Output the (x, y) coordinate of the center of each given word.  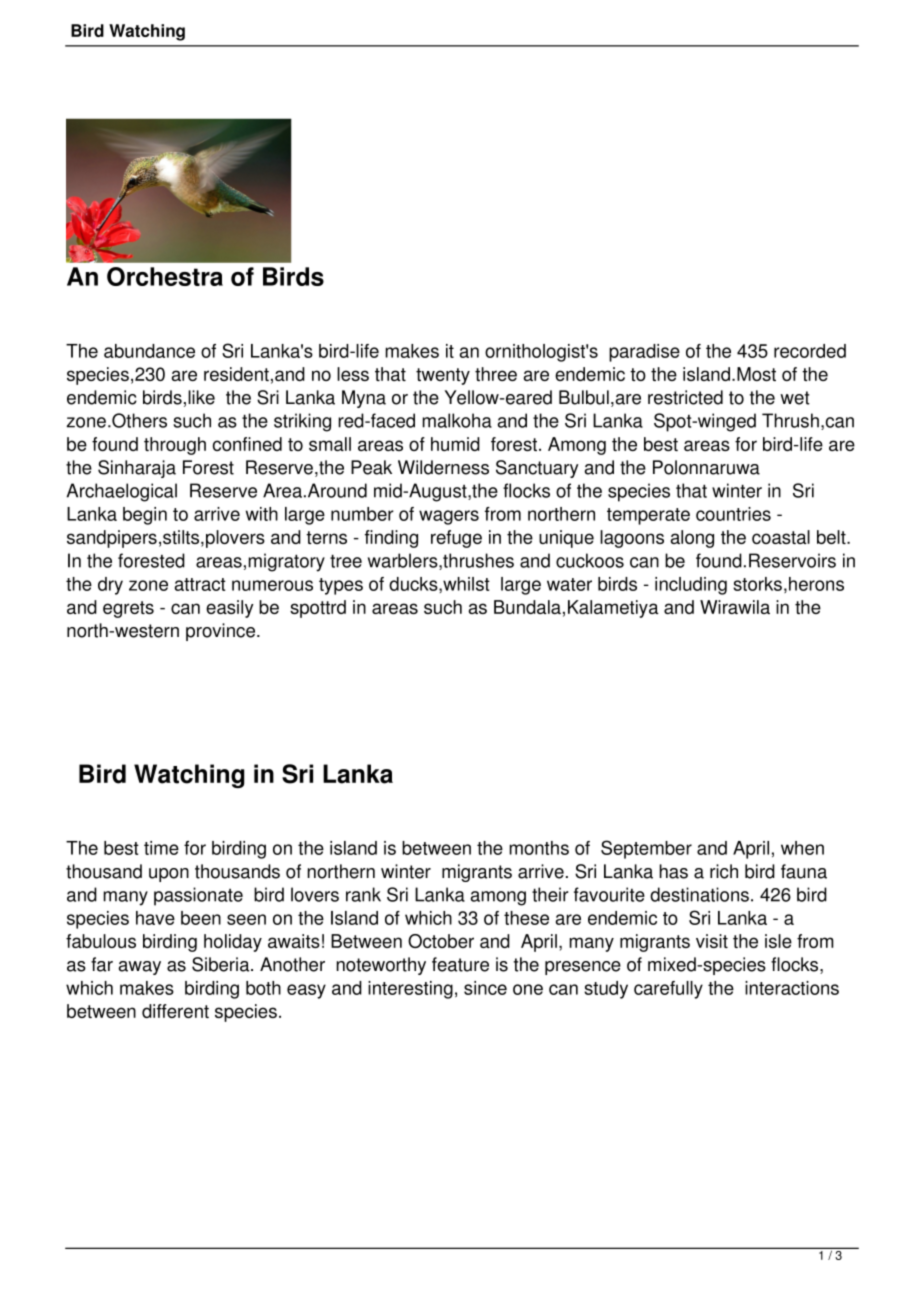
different (175, 1011)
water (569, 584)
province (222, 632)
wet (795, 398)
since (485, 988)
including (691, 586)
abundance (149, 351)
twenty (443, 376)
